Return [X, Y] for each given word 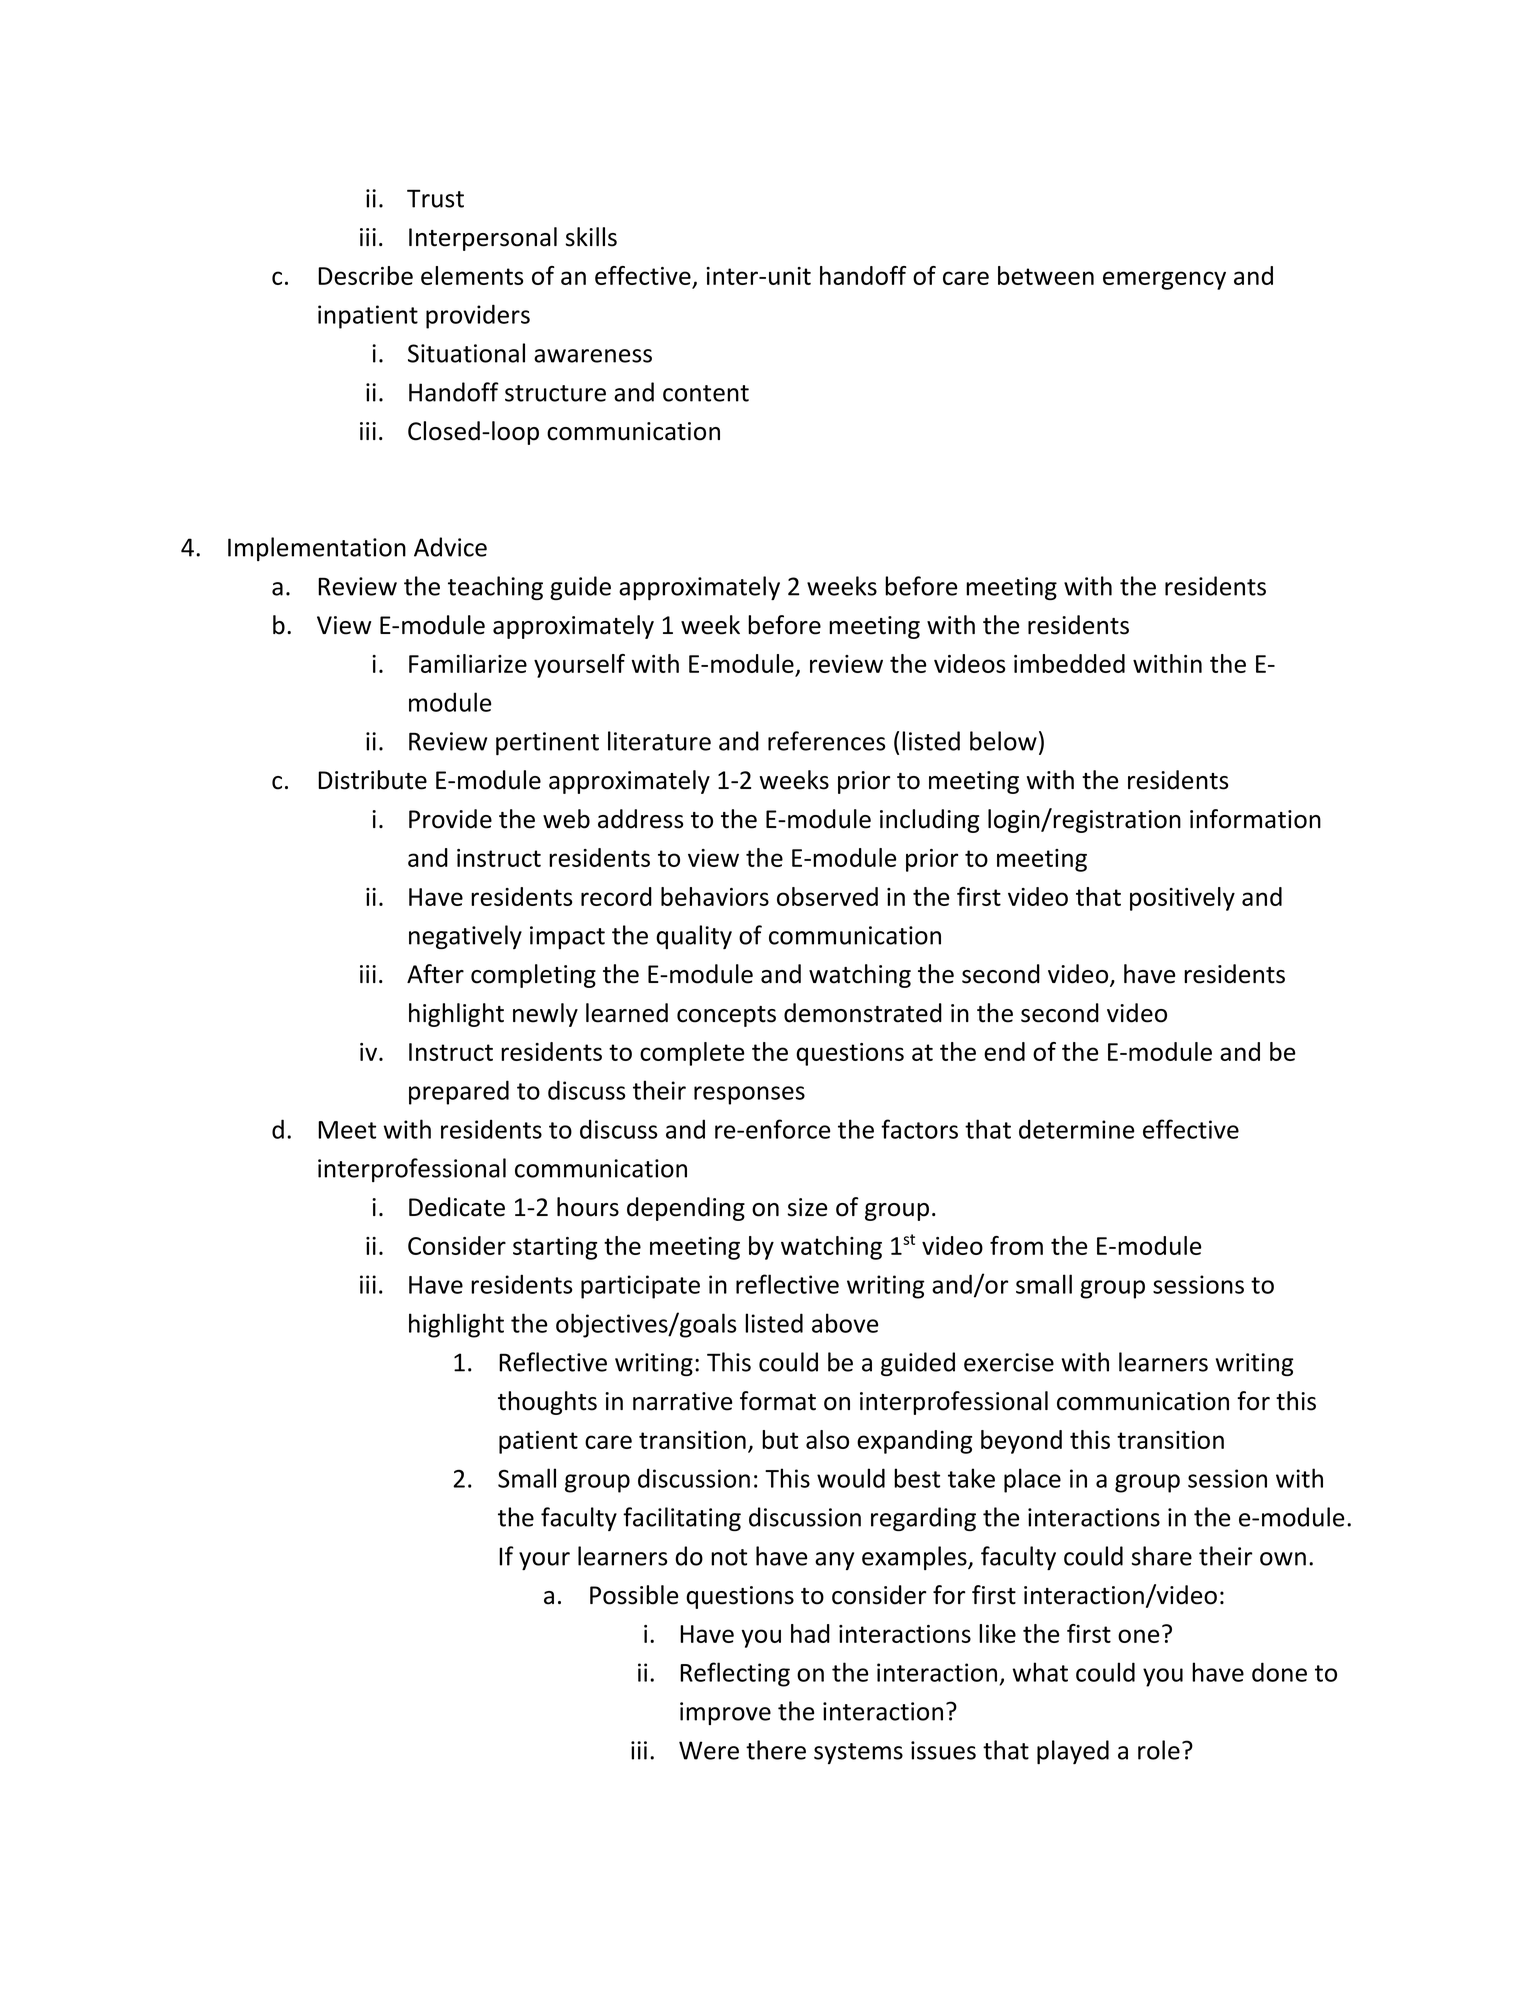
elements [472, 275]
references [827, 741]
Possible [634, 1595]
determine [1076, 1129]
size [808, 1207]
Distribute [372, 780]
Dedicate [457, 1207]
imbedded [1069, 663]
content [706, 393]
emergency [1164, 280]
